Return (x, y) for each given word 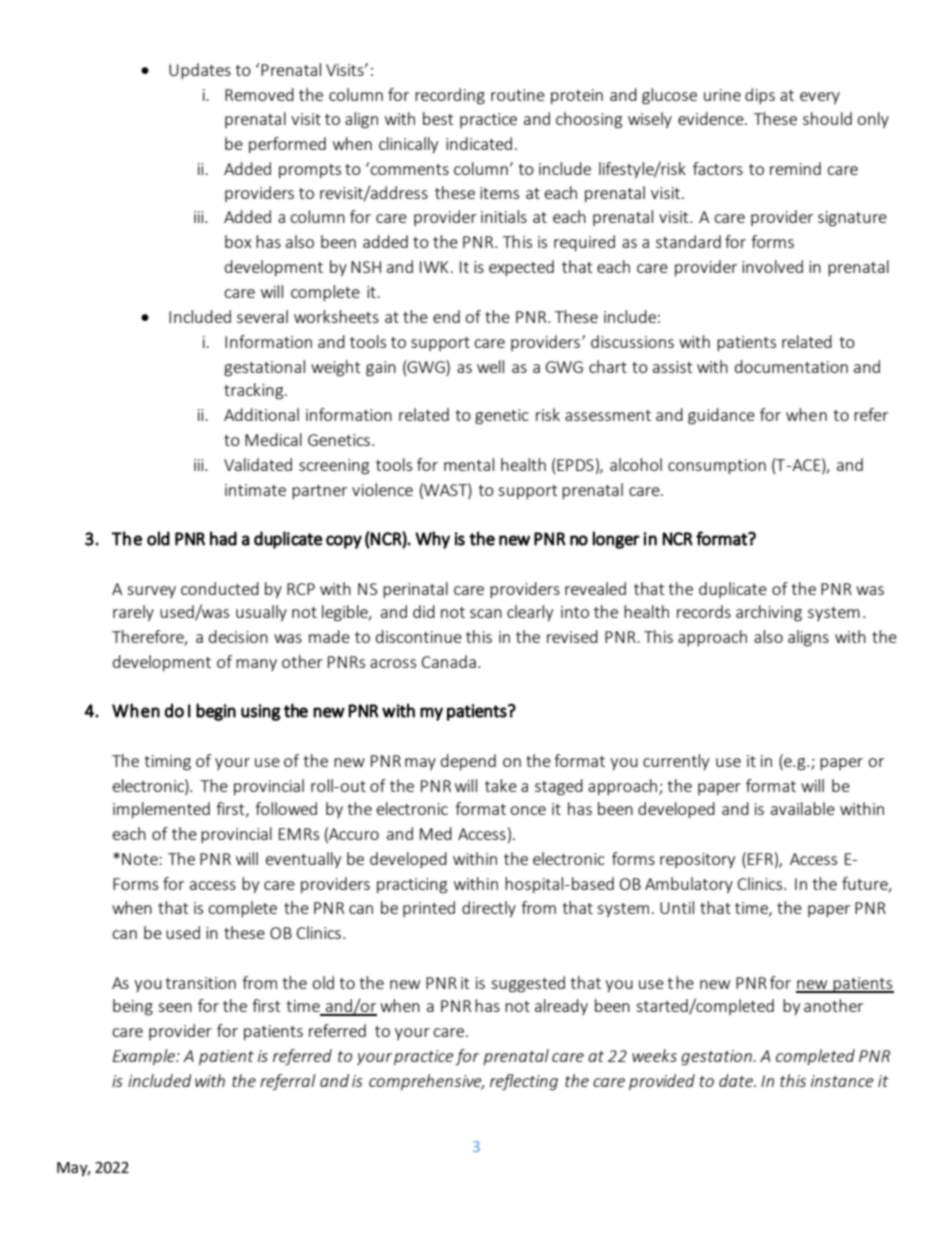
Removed (259, 94)
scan (486, 613)
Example (145, 1057)
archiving (769, 613)
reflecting (524, 1082)
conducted (220, 588)
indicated (479, 143)
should (827, 118)
